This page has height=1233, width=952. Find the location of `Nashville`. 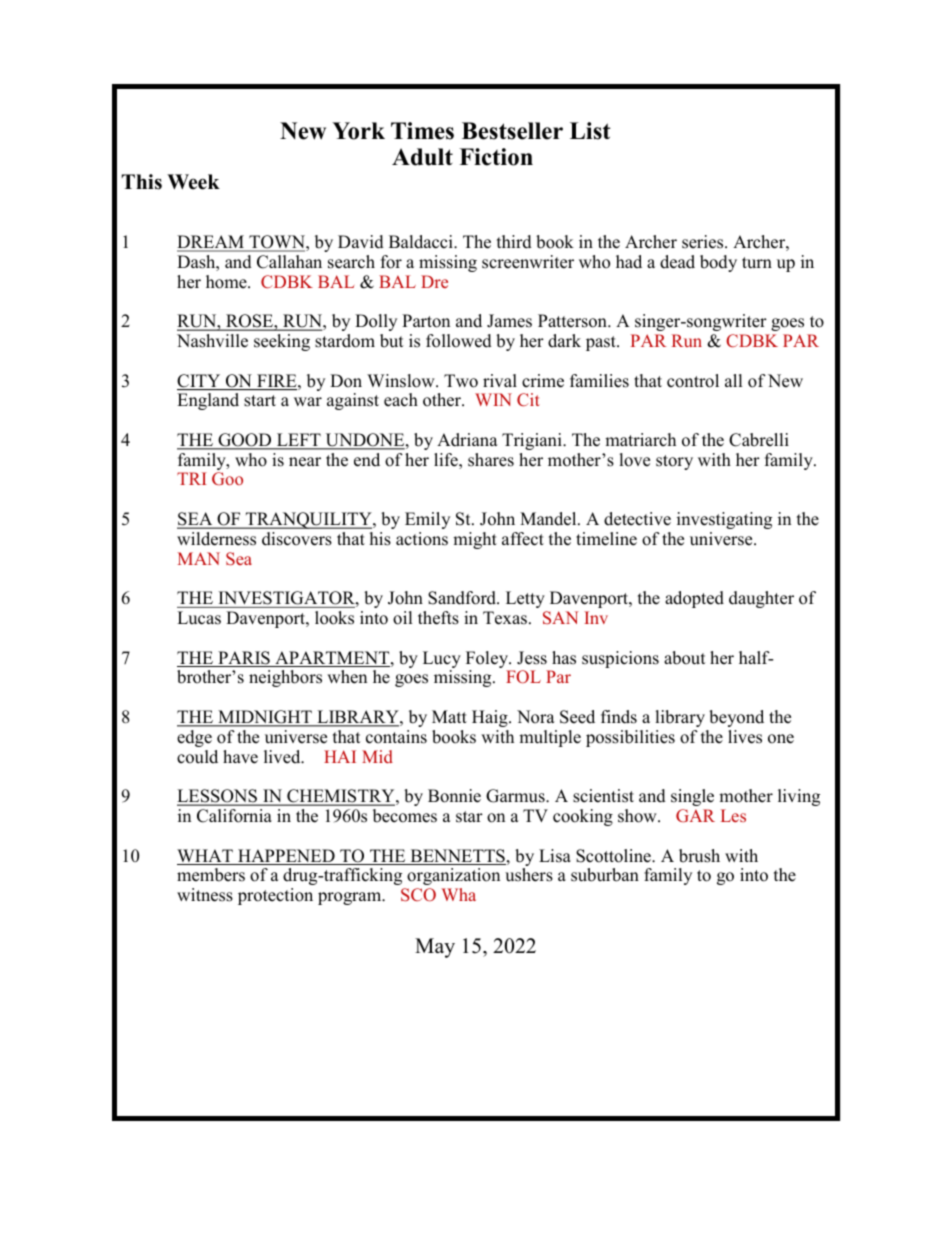

Nashville is located at coordinates (212, 341).
